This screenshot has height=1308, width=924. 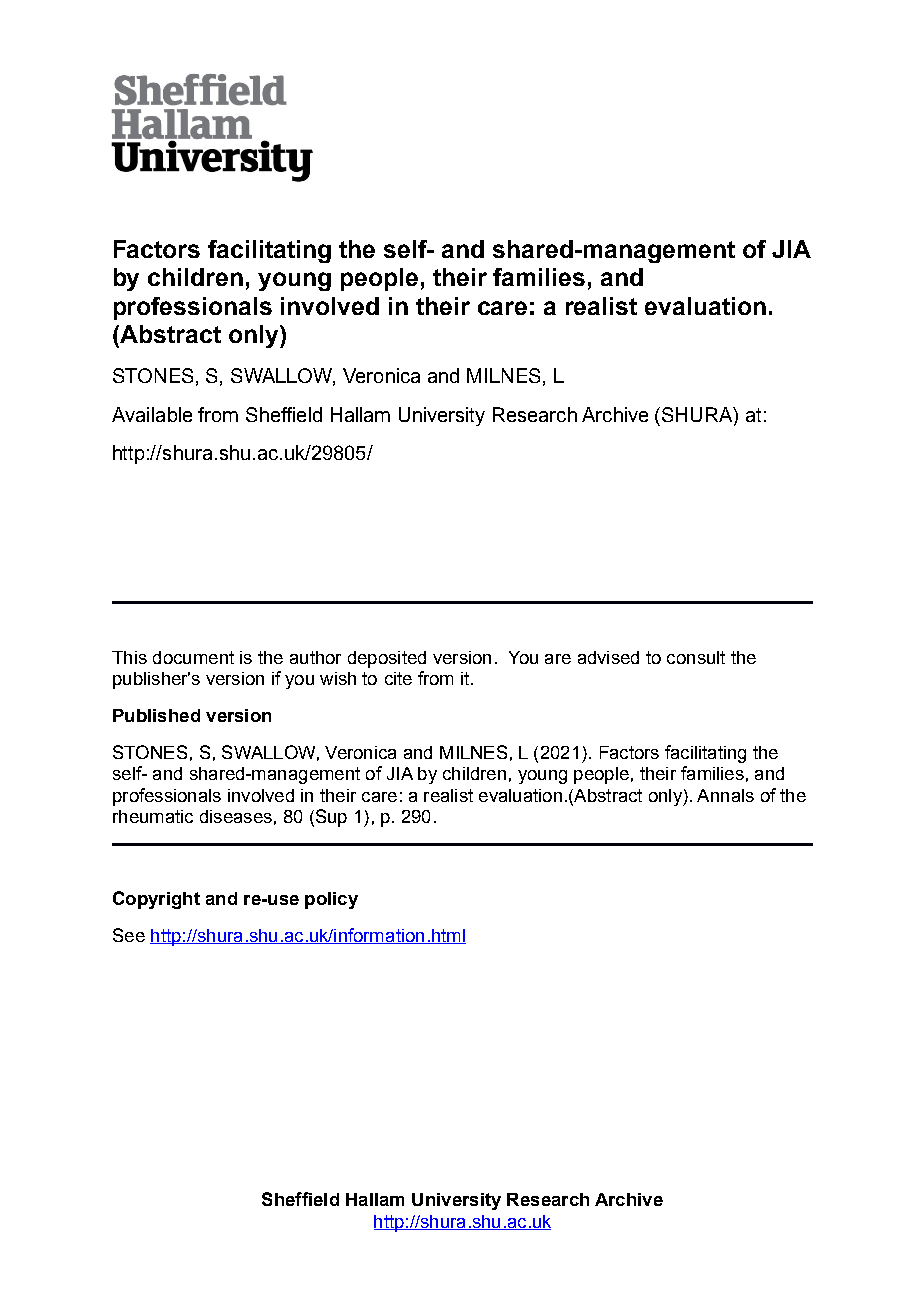 What do you see at coordinates (152, 414) in the screenshot?
I see `Available` at bounding box center [152, 414].
